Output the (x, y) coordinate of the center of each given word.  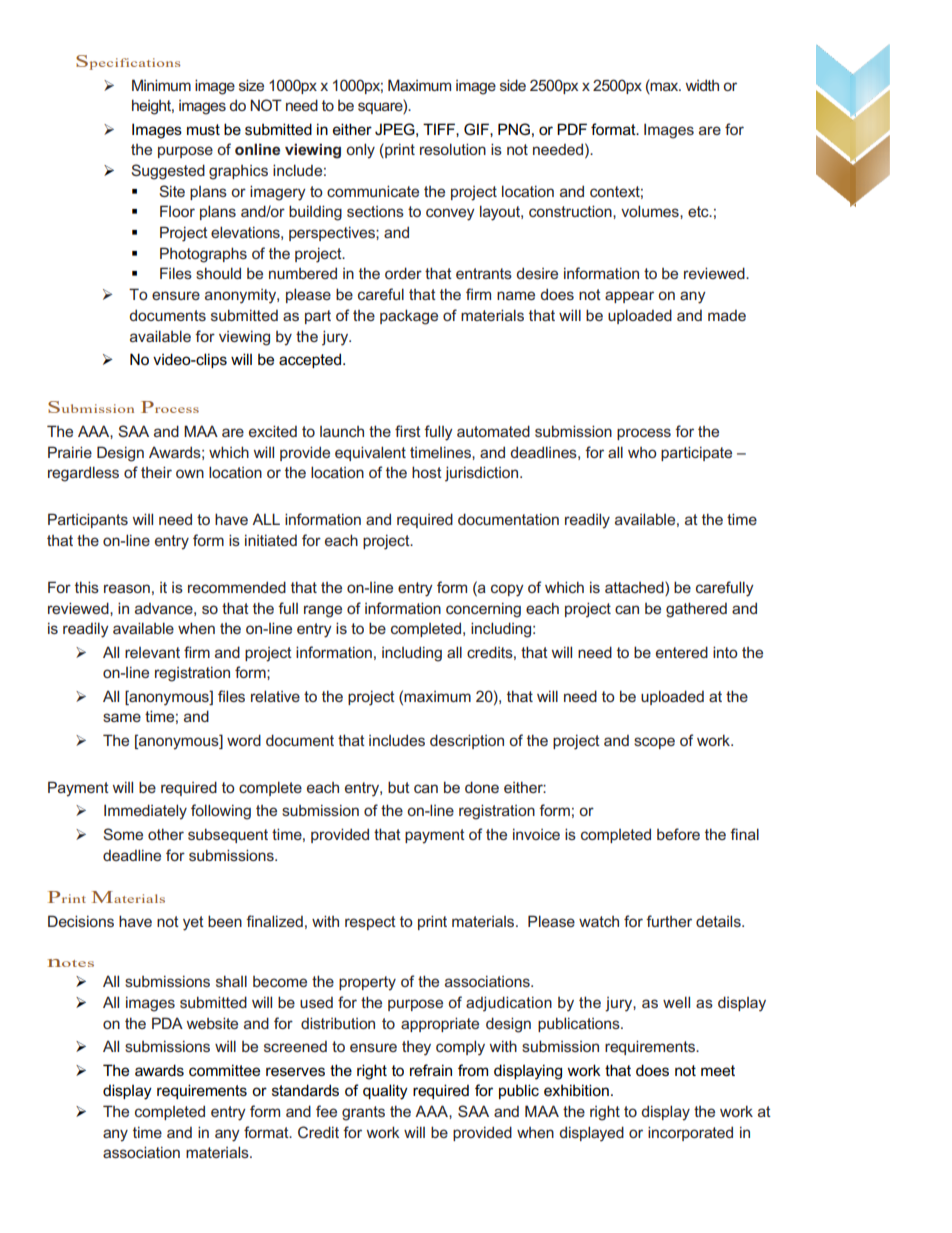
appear (629, 297)
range (323, 611)
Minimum (161, 85)
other (166, 834)
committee (224, 1070)
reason (127, 588)
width (702, 85)
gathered (696, 610)
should (218, 273)
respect (370, 923)
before (678, 834)
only (360, 151)
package (409, 317)
